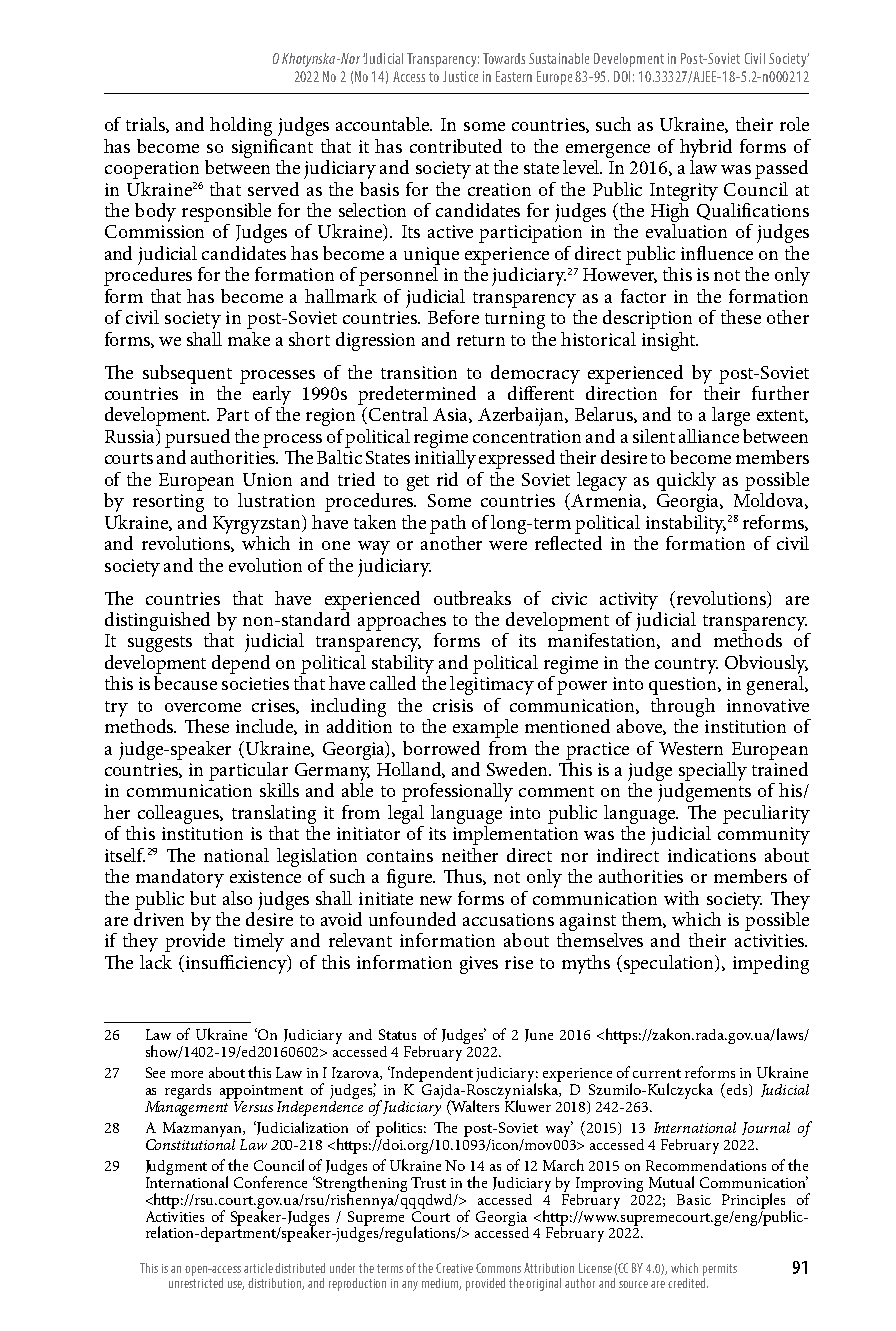 Image resolution: width=896 pixels, height=1331 pixels. I want to click on initially, so click(445, 459).
